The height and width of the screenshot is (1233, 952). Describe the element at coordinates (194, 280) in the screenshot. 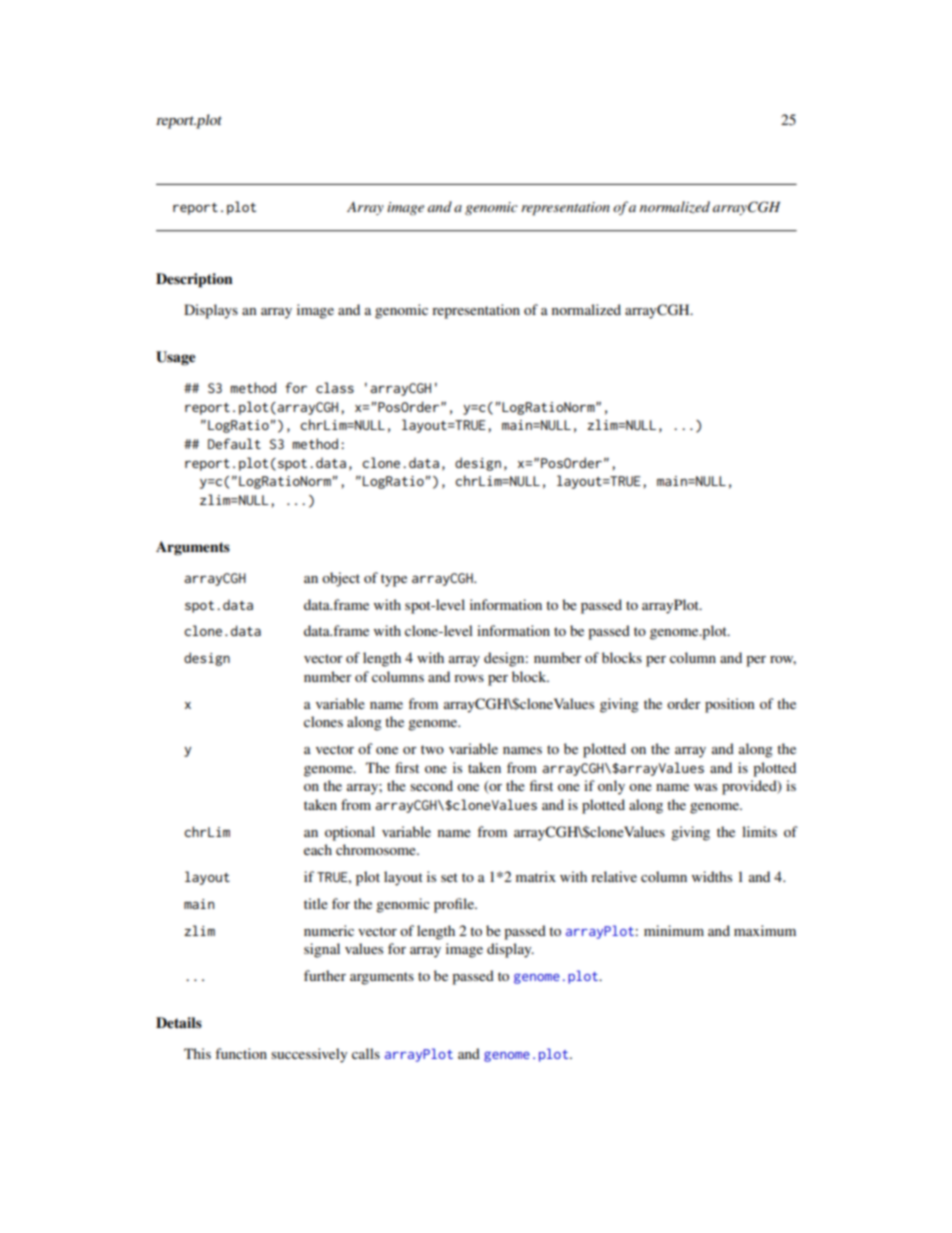

I see `Description` at that location.
